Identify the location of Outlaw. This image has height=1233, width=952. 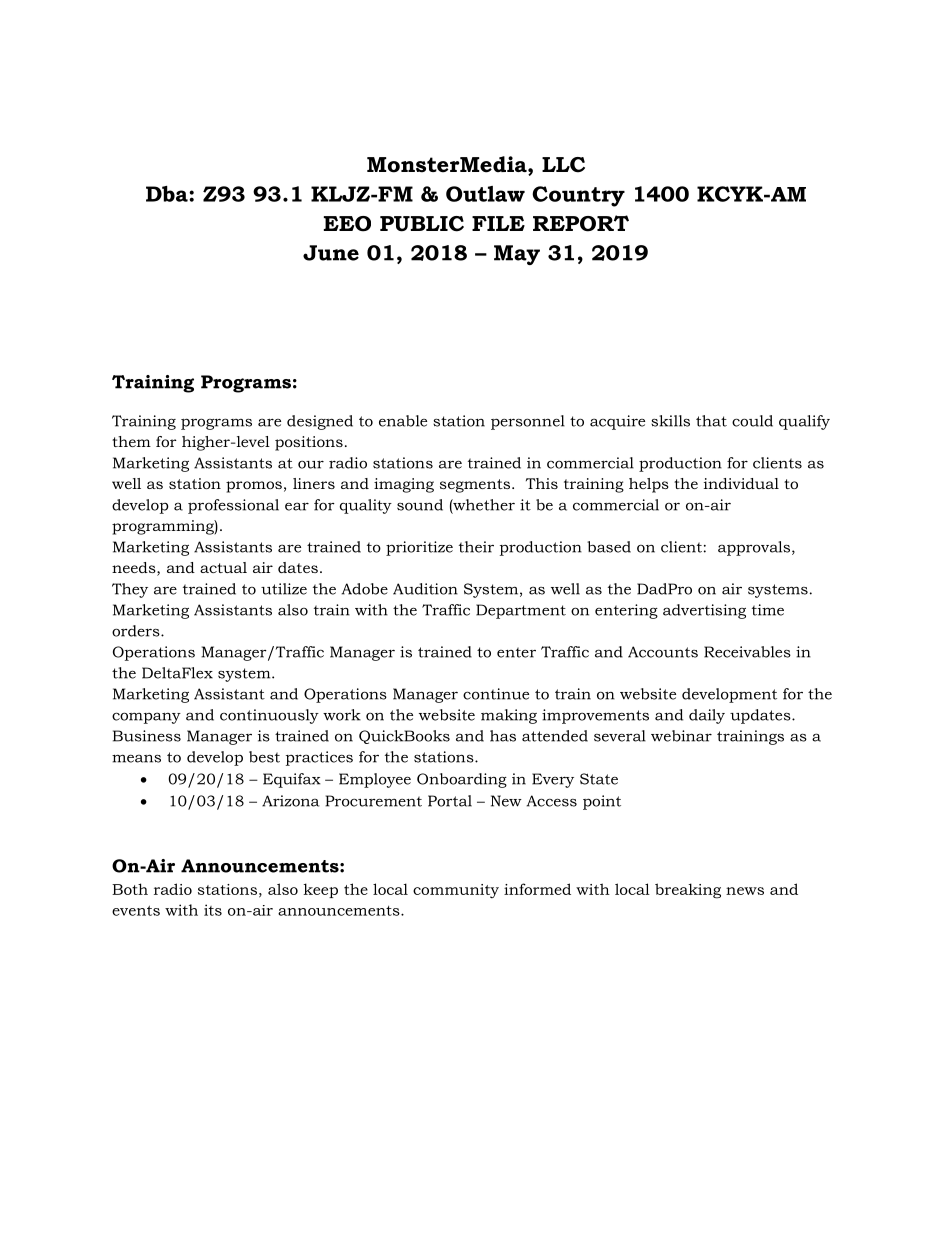
(485, 194).
